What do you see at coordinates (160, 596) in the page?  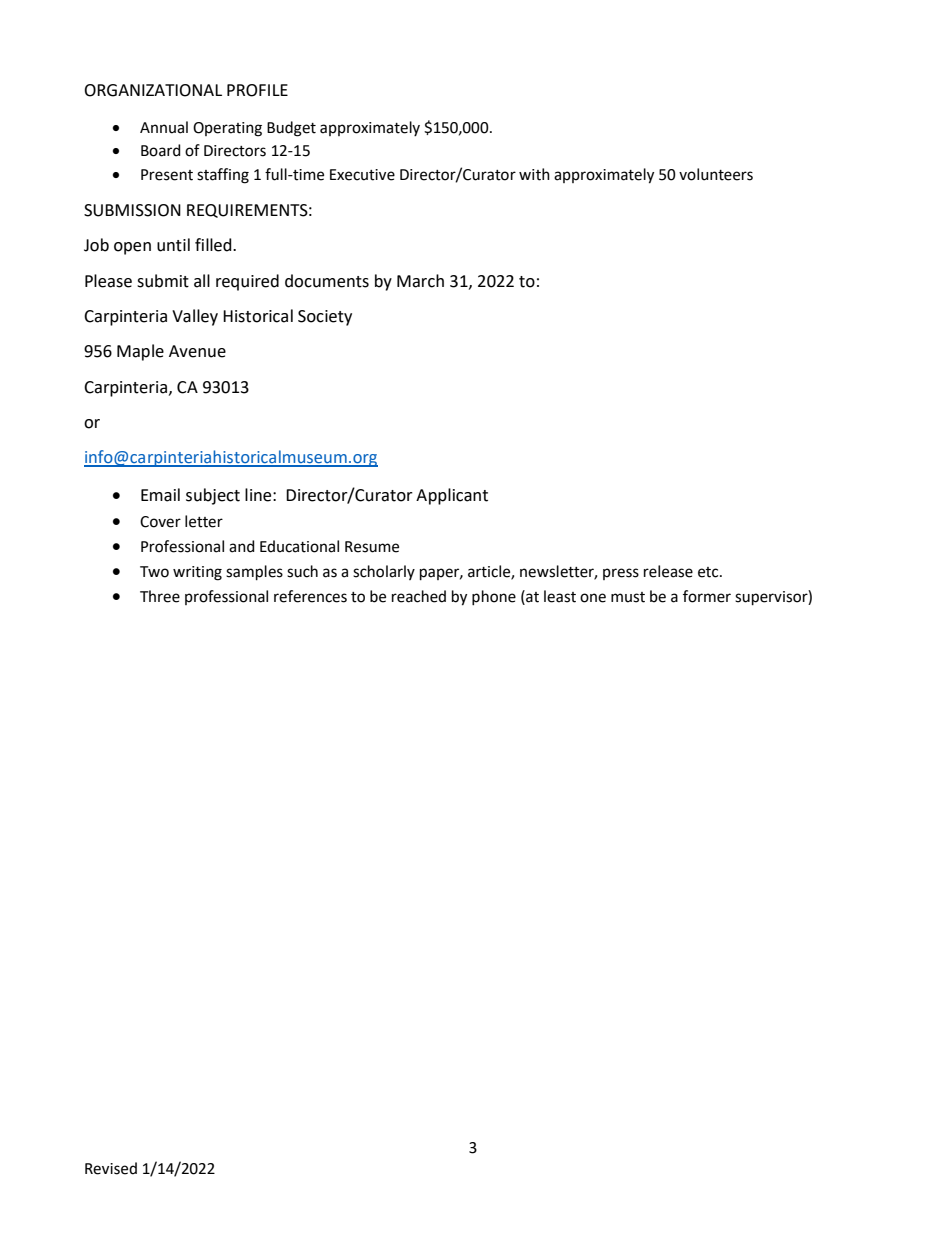 I see `Three` at bounding box center [160, 596].
